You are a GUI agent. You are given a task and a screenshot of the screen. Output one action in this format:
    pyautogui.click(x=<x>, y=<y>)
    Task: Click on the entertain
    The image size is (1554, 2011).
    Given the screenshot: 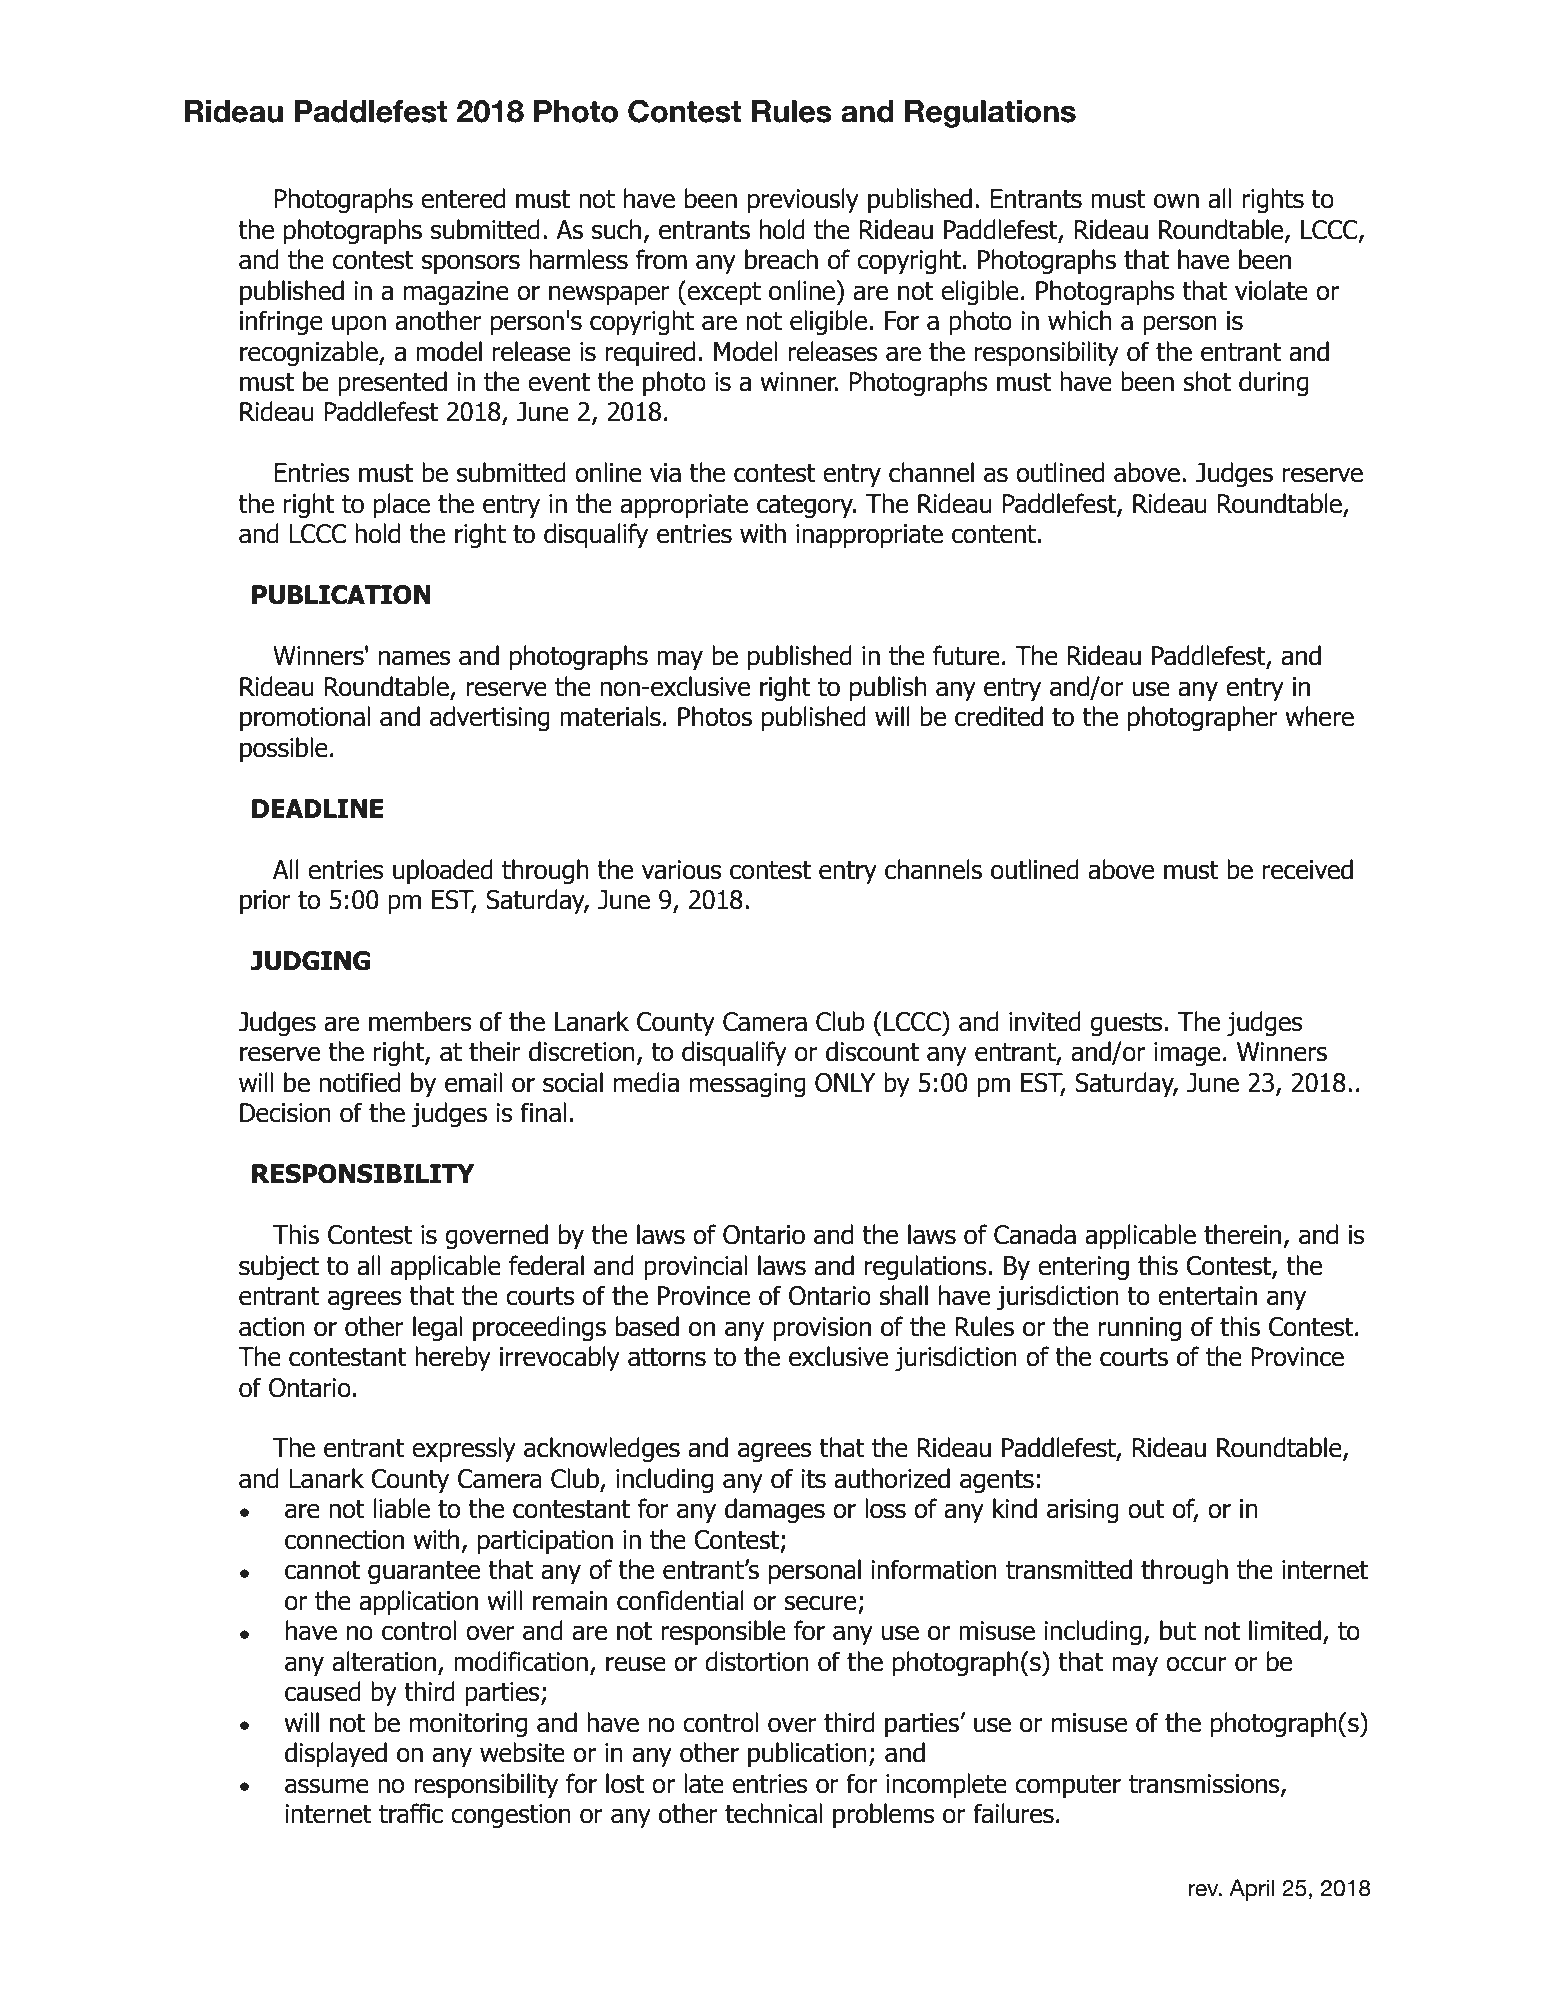 What is the action you would take?
    pyautogui.click(x=1207, y=1296)
